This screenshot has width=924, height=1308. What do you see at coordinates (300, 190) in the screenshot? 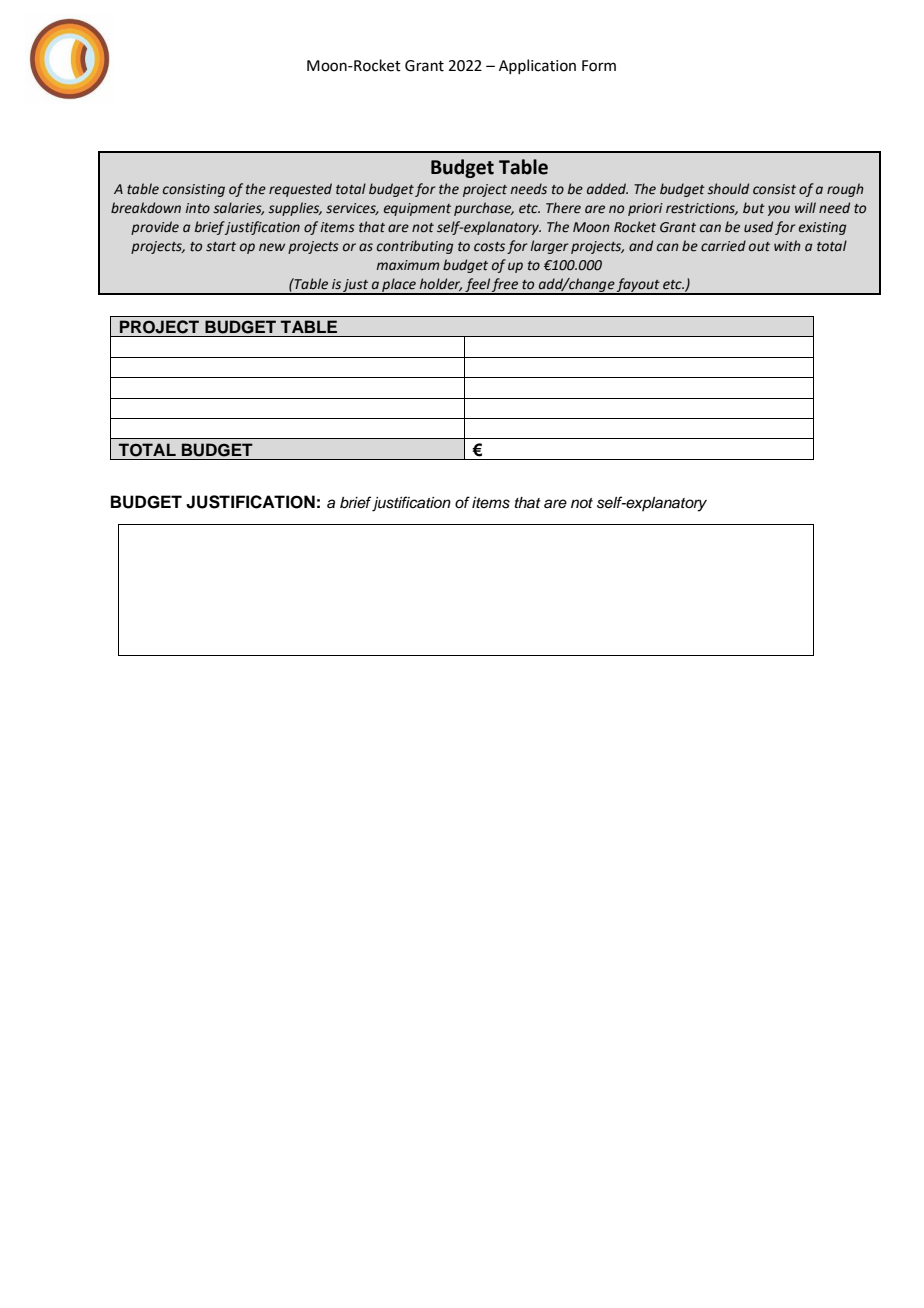
I see `requested` at bounding box center [300, 190].
